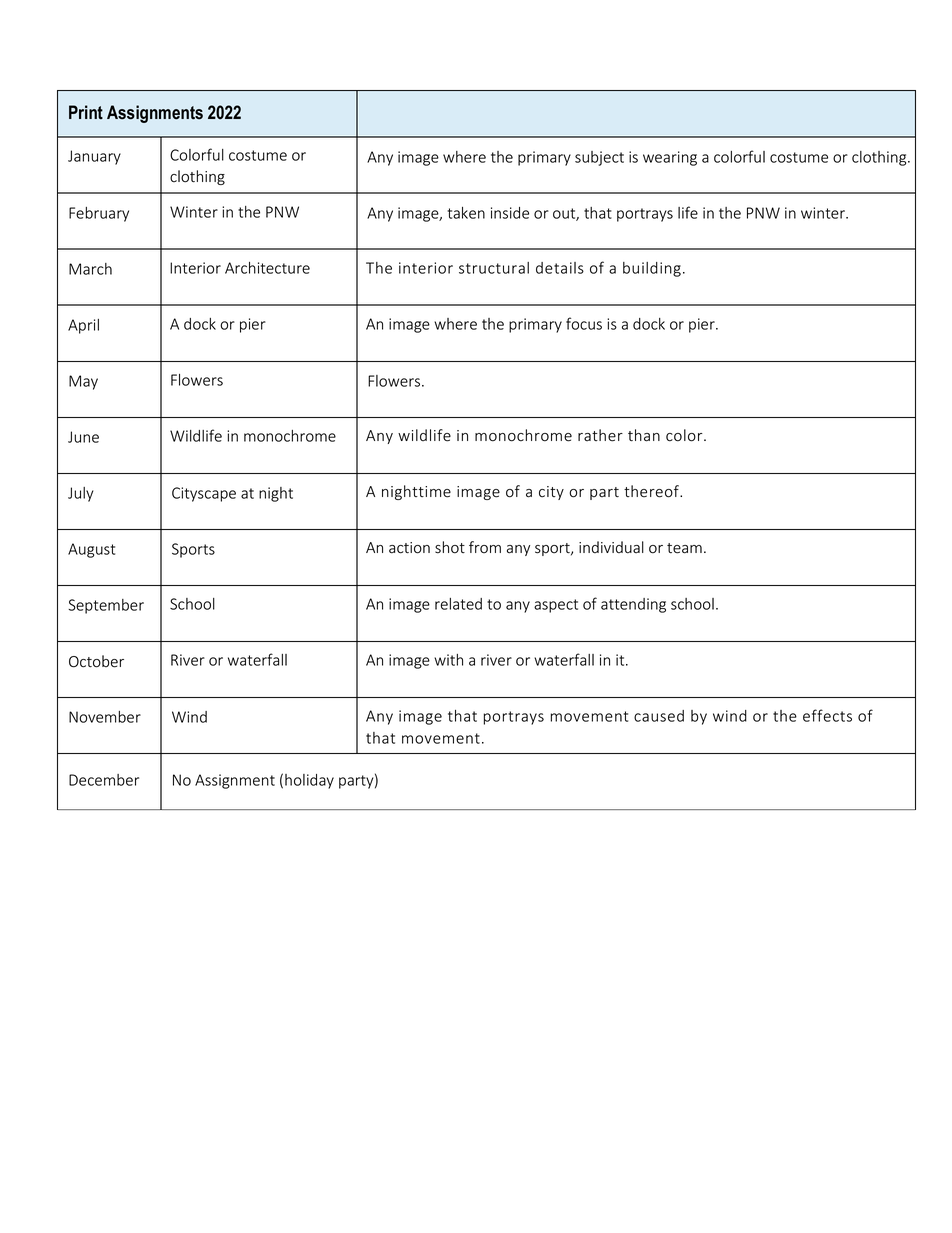  What do you see at coordinates (600, 435) in the screenshot?
I see `rather` at bounding box center [600, 435].
